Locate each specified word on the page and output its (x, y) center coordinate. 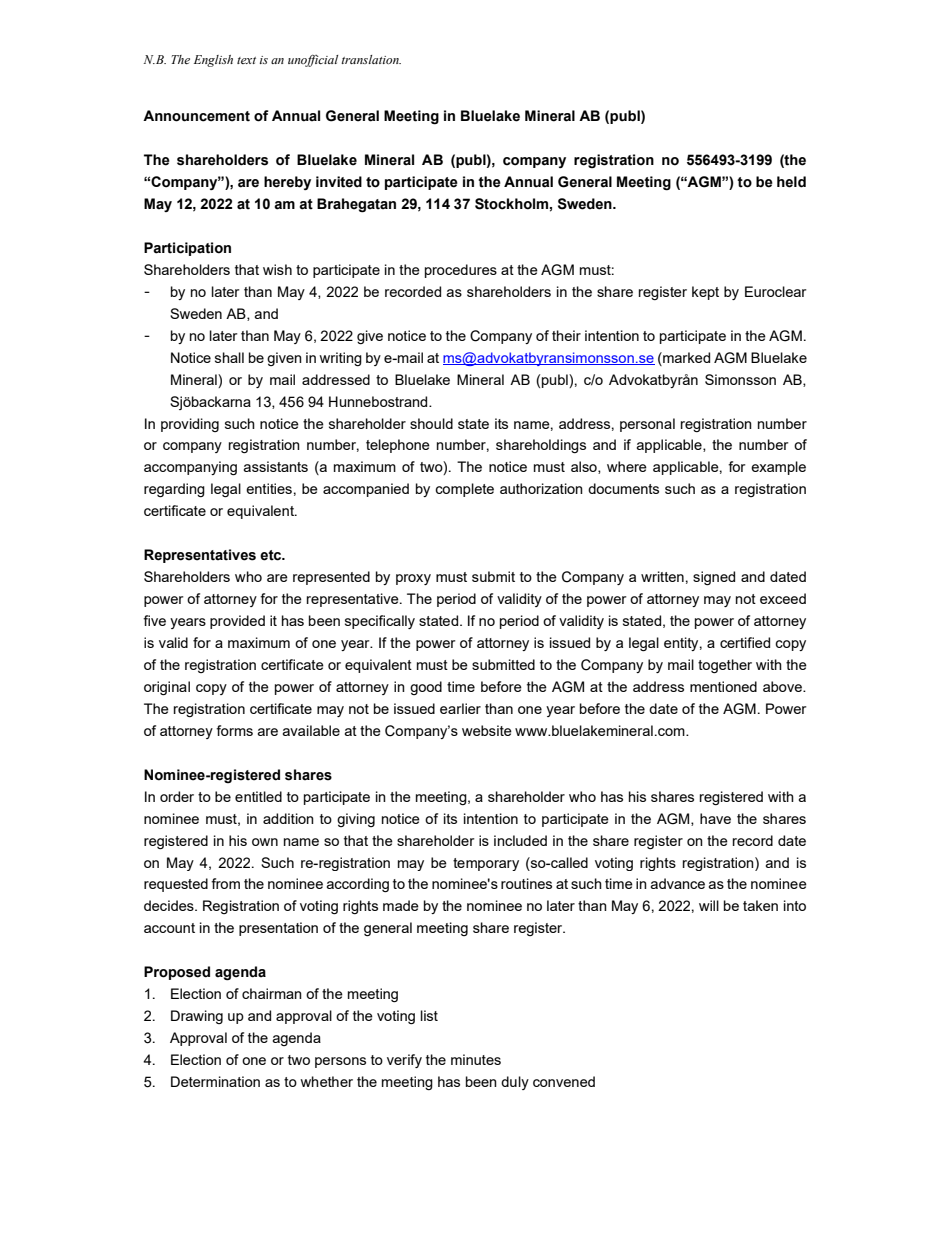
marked (685, 357)
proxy (413, 579)
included (520, 840)
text (246, 60)
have (715, 818)
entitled (258, 796)
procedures (461, 271)
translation (371, 59)
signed (714, 578)
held (791, 182)
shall (229, 357)
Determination (215, 1081)
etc (272, 555)
